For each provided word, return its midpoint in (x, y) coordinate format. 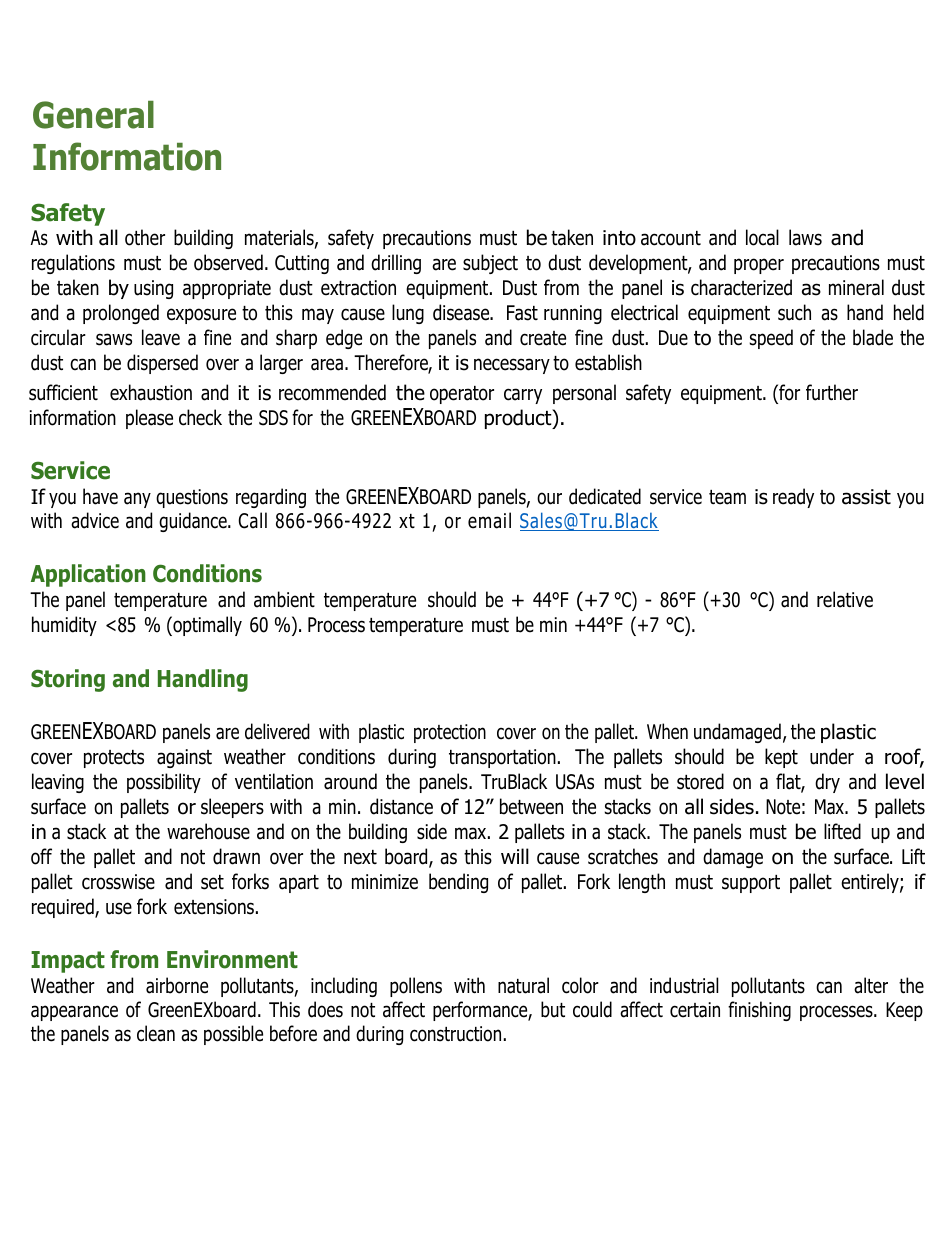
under (832, 756)
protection (450, 733)
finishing (759, 1011)
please (149, 419)
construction (455, 1034)
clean (156, 1033)
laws (805, 237)
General (93, 115)
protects (114, 759)
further (832, 392)
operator (462, 395)
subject (490, 264)
